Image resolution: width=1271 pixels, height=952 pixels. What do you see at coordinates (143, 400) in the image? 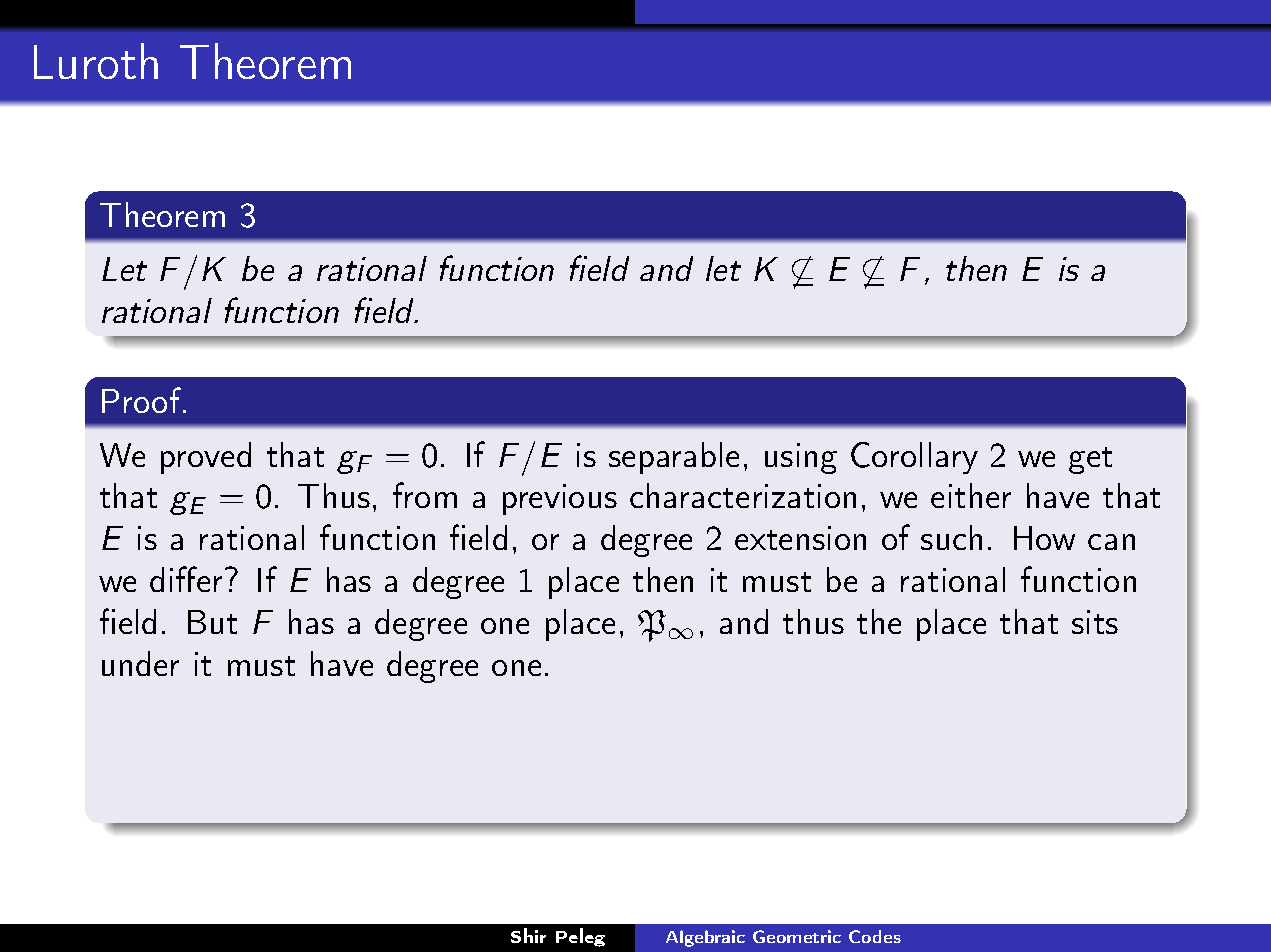
I see `Proof` at bounding box center [143, 400].
